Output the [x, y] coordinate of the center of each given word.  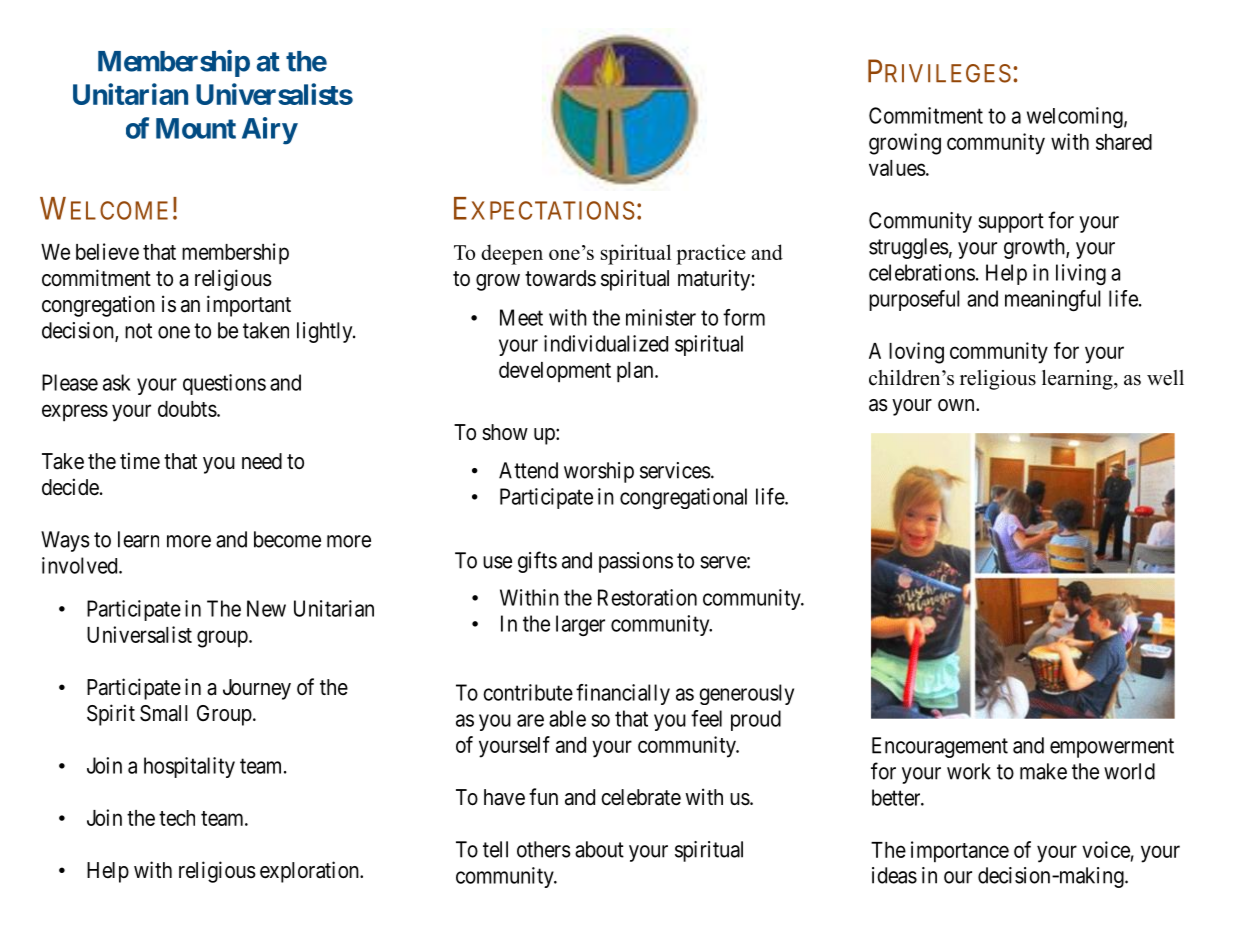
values [897, 168]
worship [599, 472]
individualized [606, 343]
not [138, 331]
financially [623, 694]
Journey [257, 689]
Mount [196, 128]
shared [1124, 142]
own [957, 405]
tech [177, 818]
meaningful [1053, 300]
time [140, 461]
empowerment [1112, 748]
